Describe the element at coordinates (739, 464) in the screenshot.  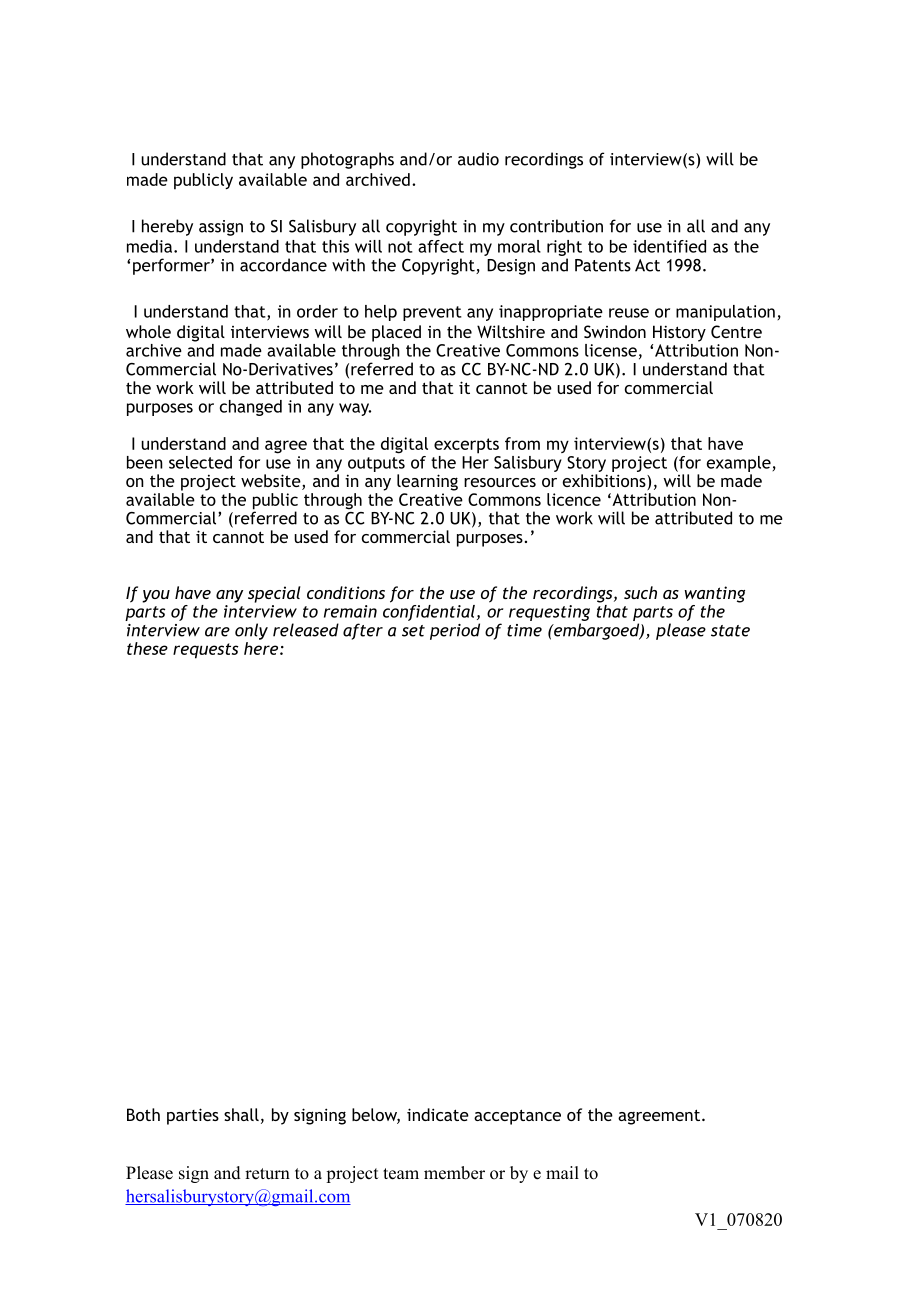
I see `example` at that location.
